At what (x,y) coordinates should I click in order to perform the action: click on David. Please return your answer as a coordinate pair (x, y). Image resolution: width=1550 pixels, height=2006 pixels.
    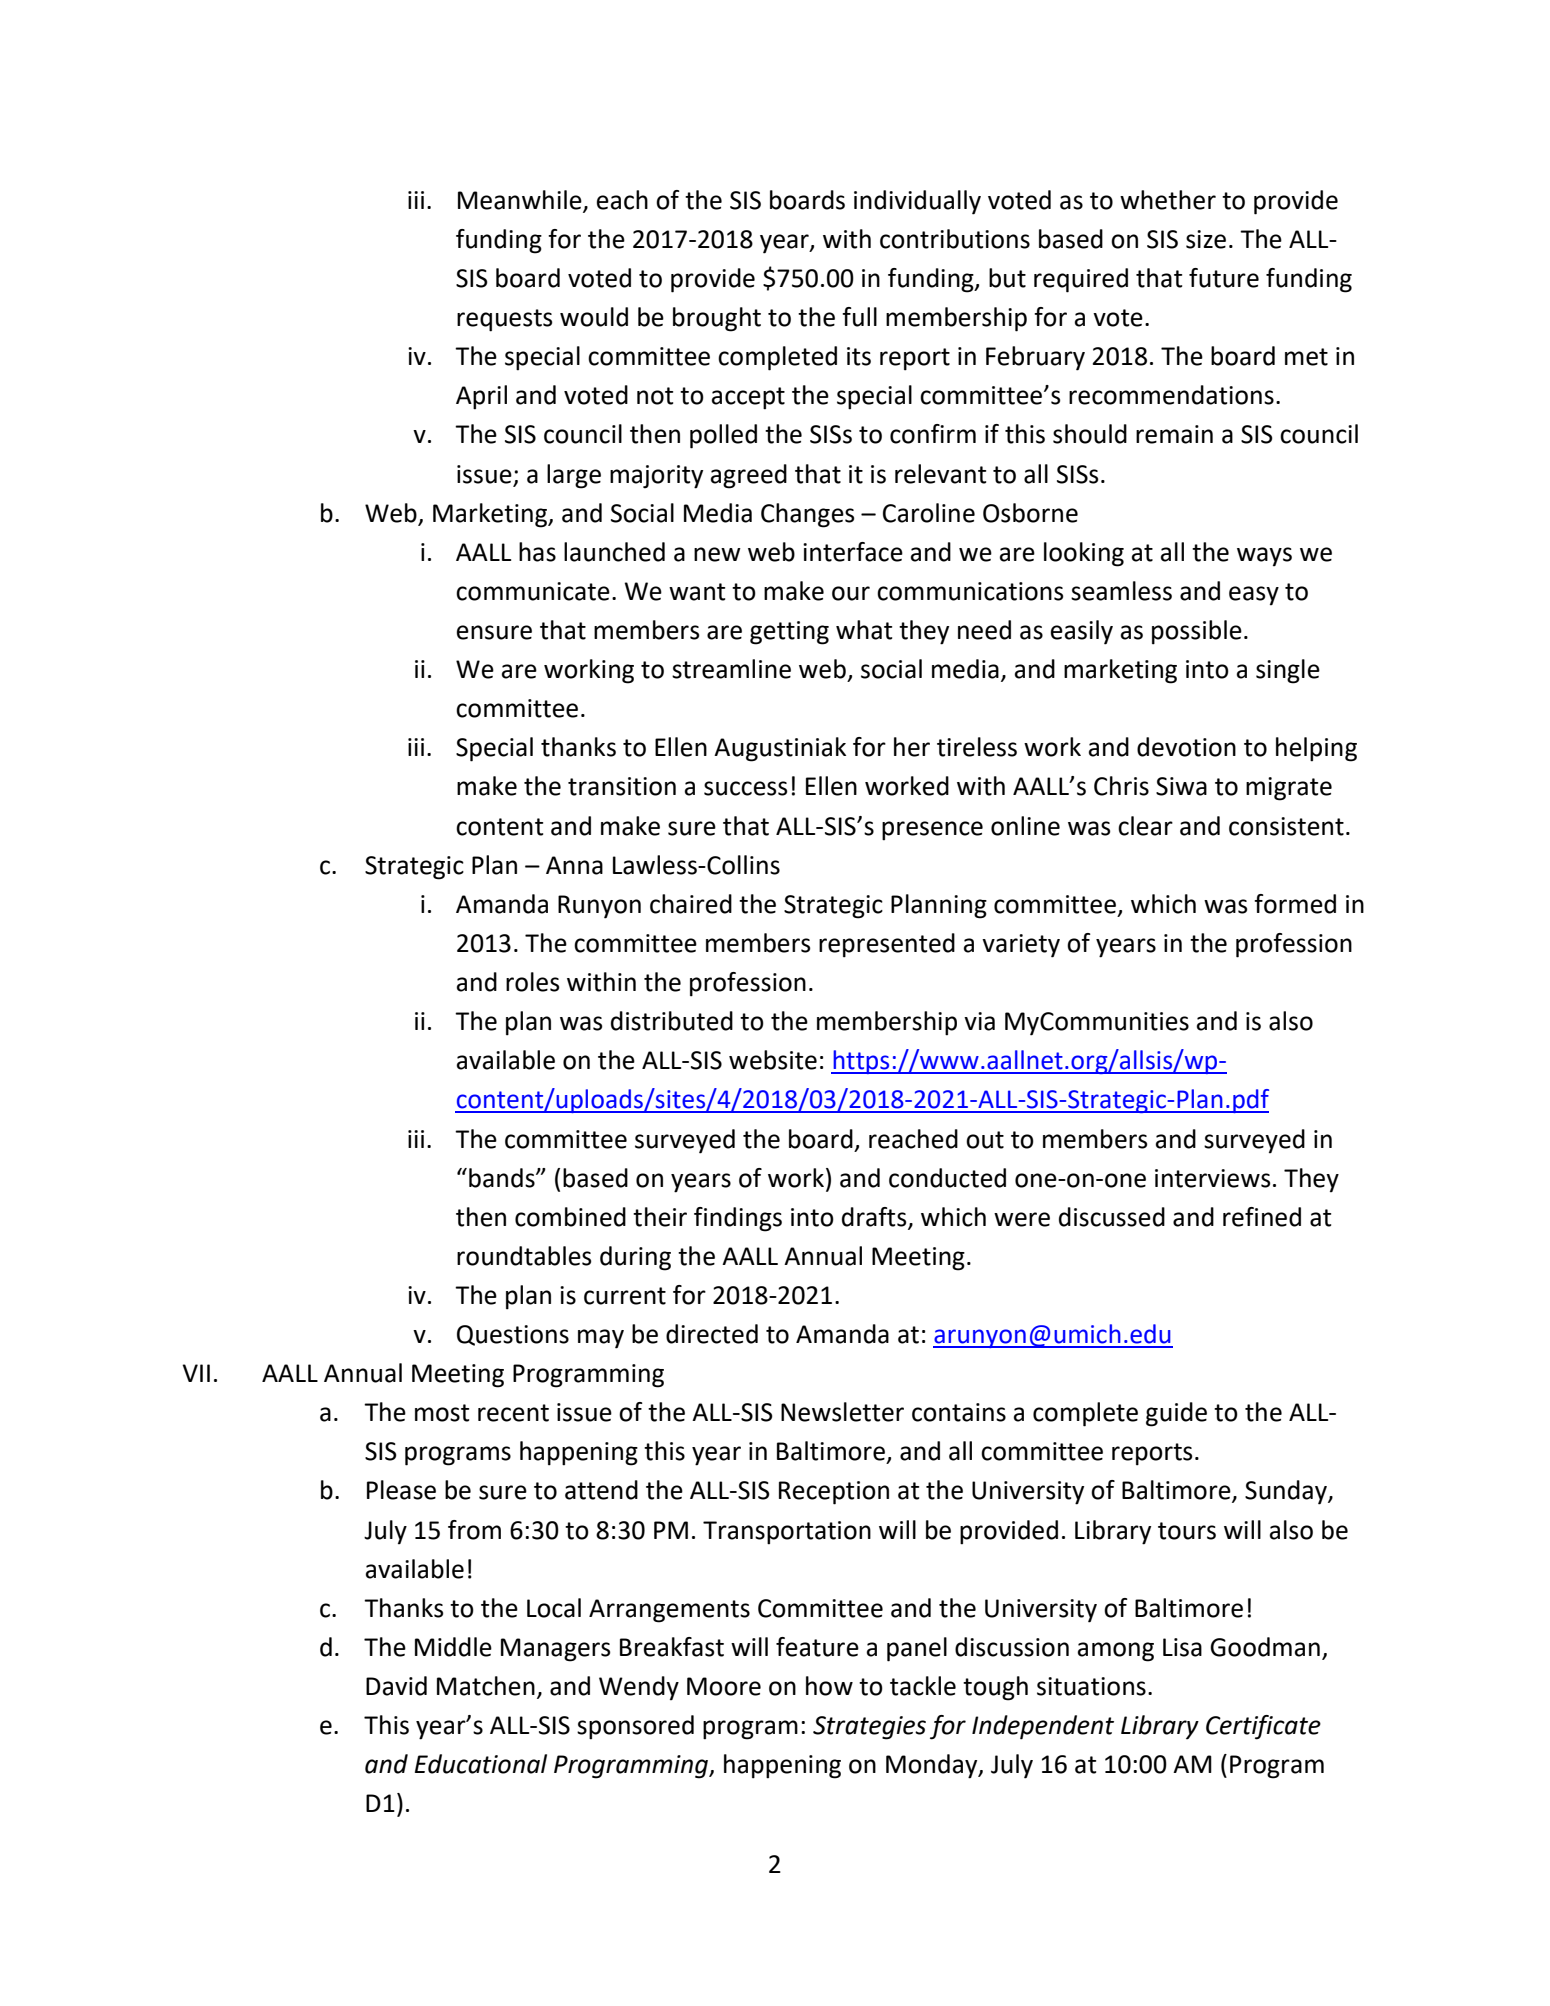
    Looking at the image, I should click on (396, 1686).
